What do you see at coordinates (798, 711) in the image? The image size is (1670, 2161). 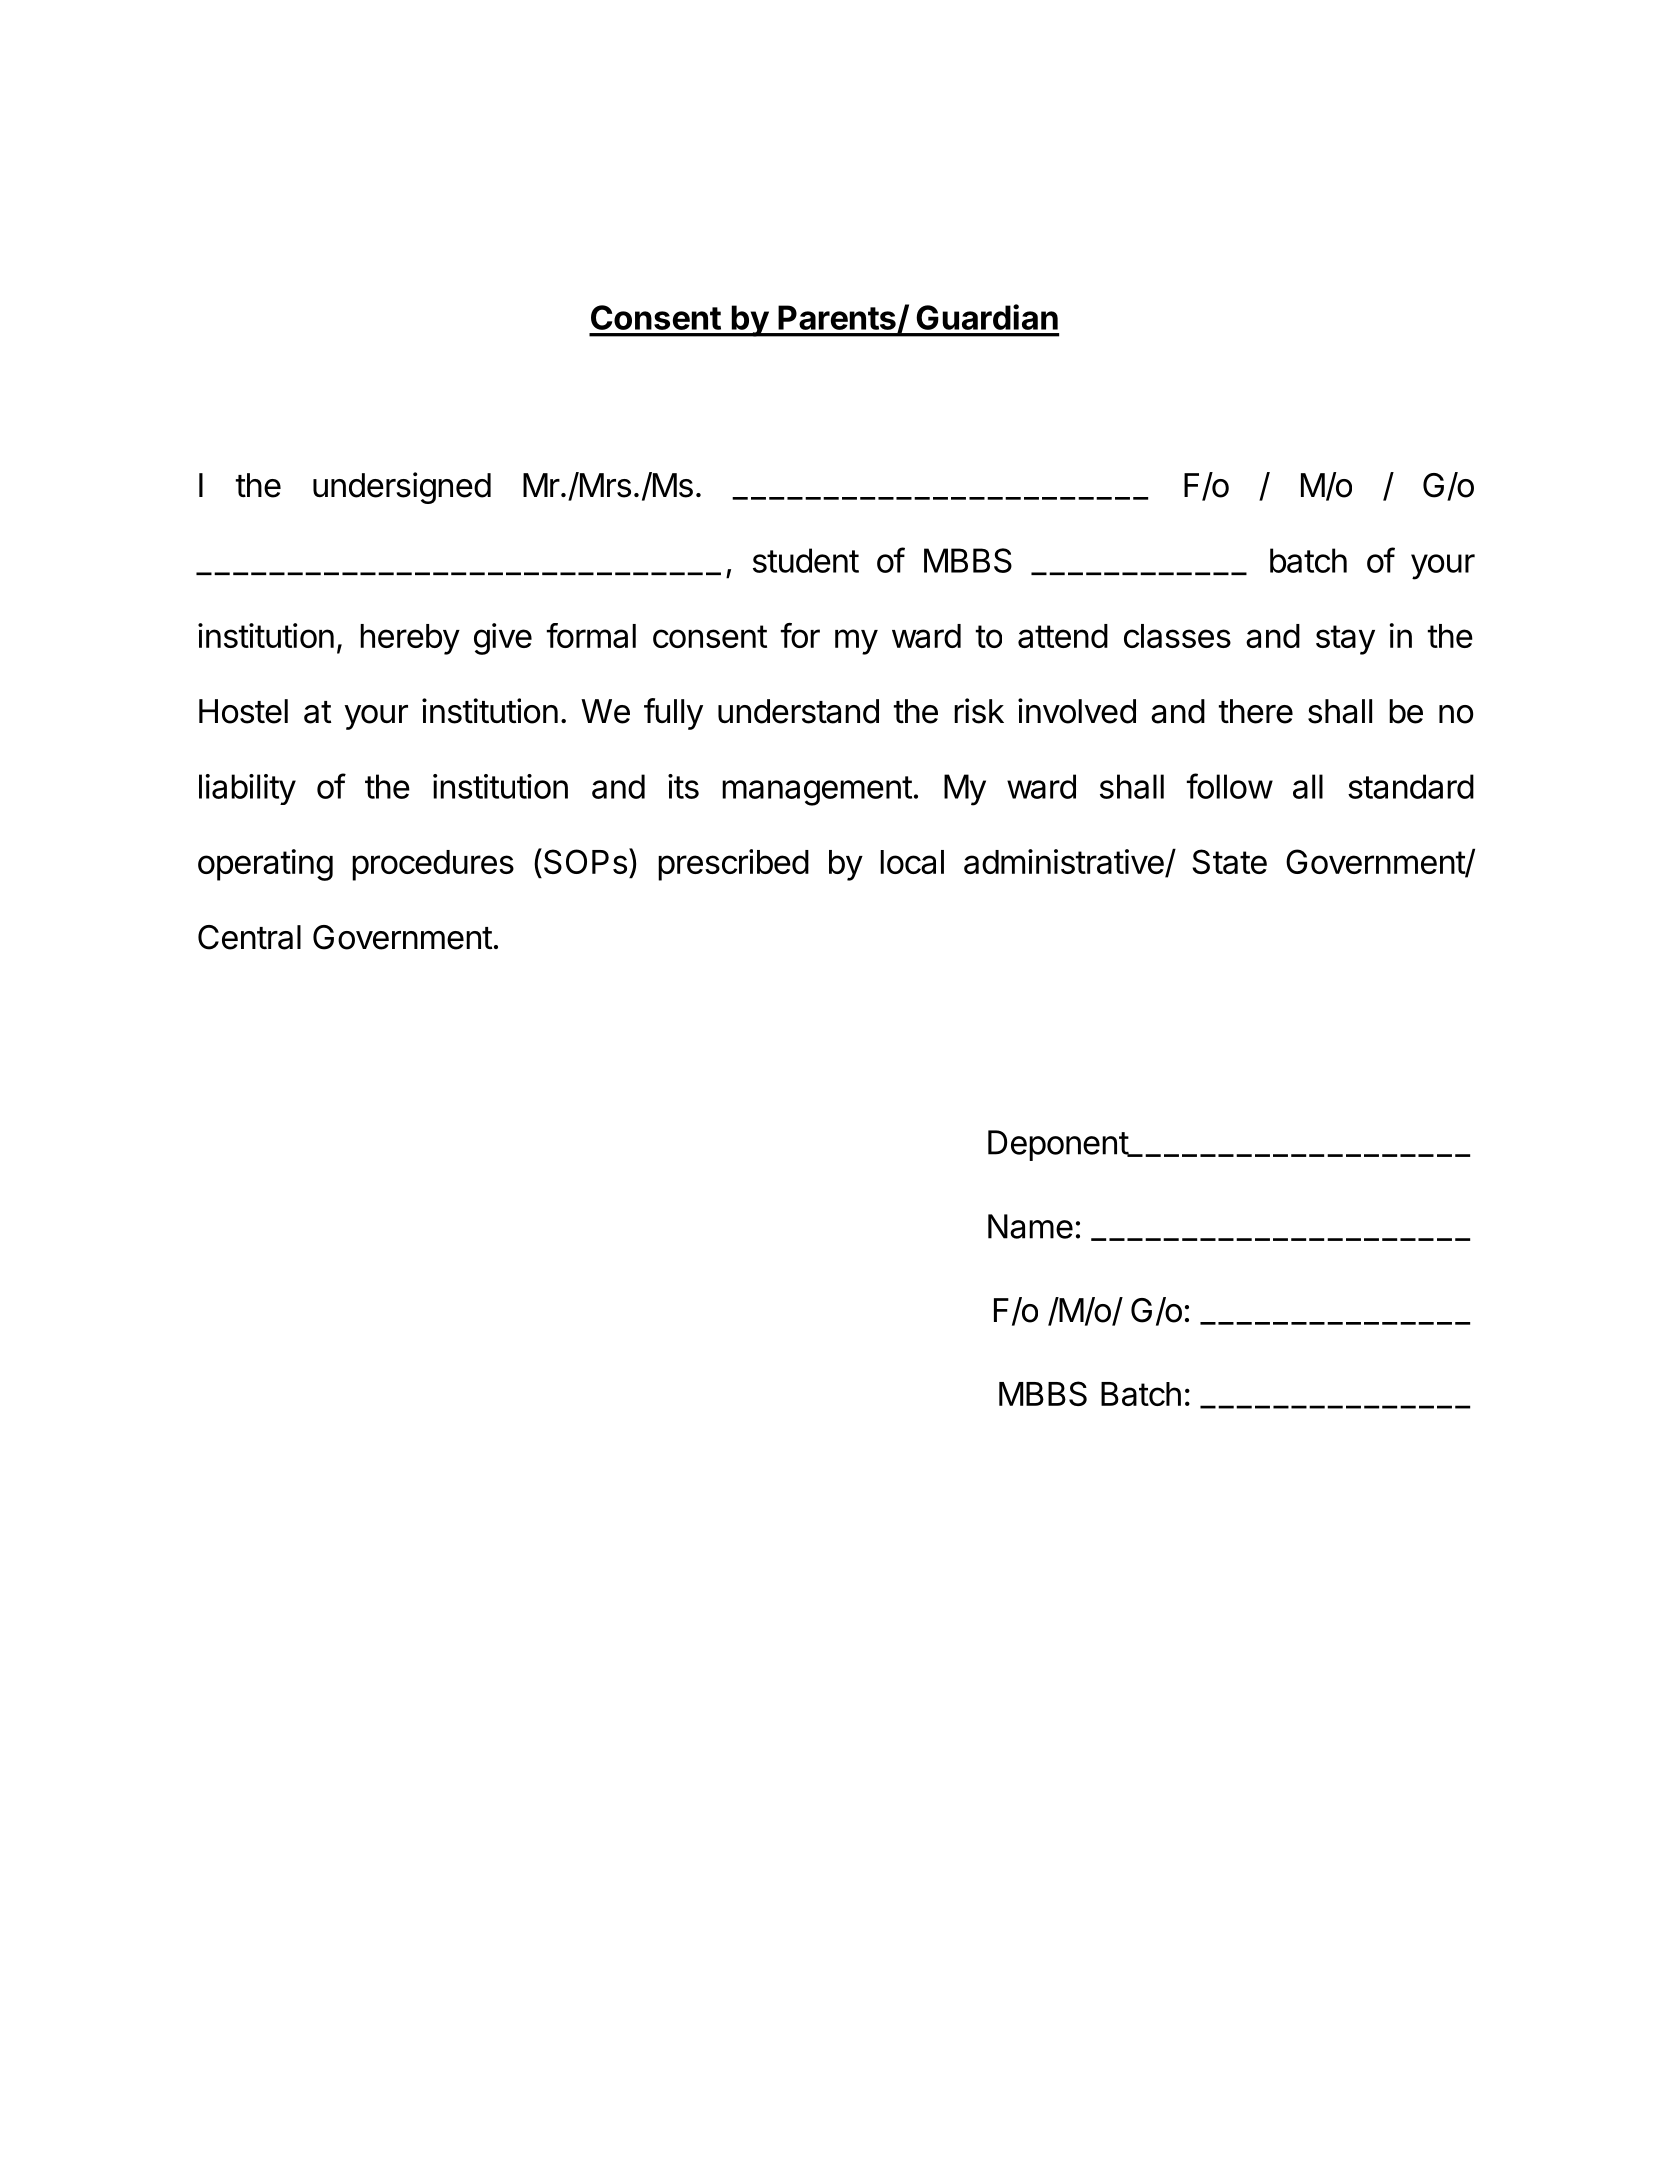 I see `understand` at bounding box center [798, 711].
